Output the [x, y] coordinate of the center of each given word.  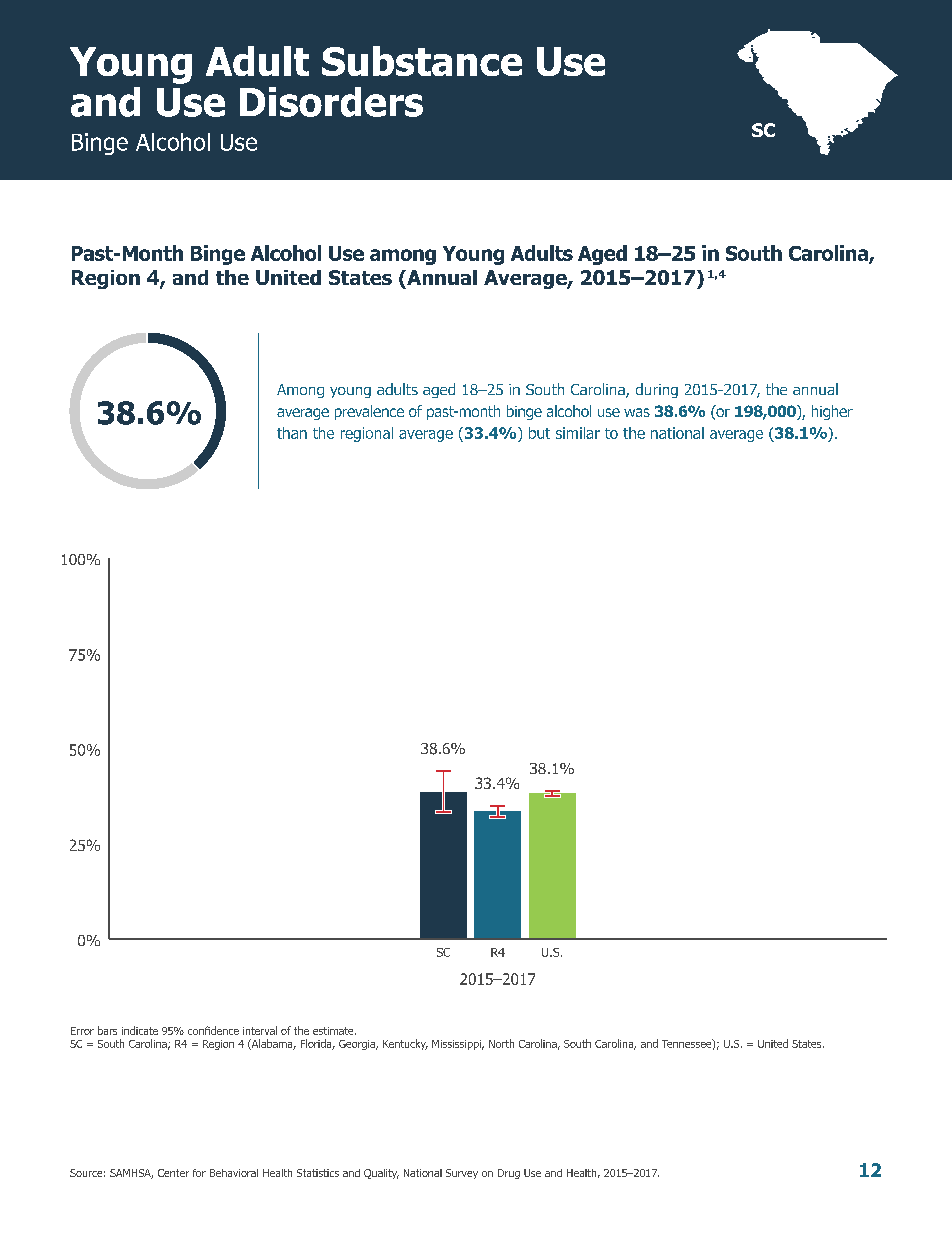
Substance [422, 61]
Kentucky [405, 1044]
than [292, 433]
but [539, 433]
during [657, 390]
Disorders [331, 102]
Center [173, 1173]
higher [832, 412]
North [501, 1043]
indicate [140, 1030]
